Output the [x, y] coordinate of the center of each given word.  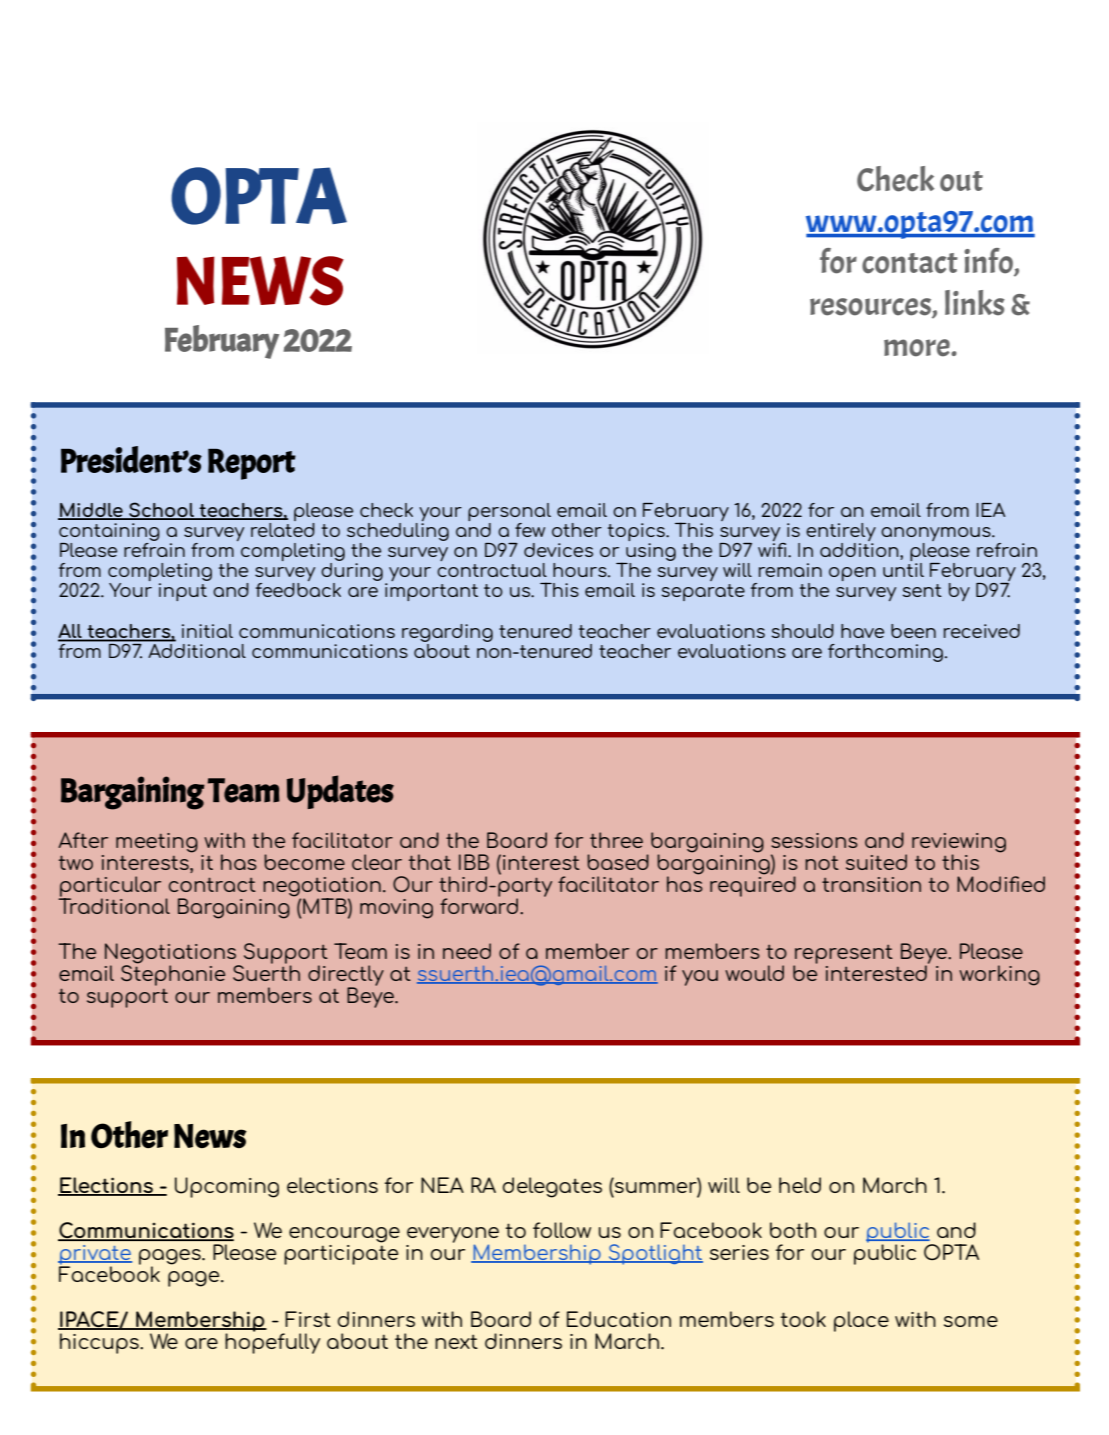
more [918, 348]
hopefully [272, 1342]
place [861, 1321]
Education [619, 1319]
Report [252, 464]
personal [509, 512]
